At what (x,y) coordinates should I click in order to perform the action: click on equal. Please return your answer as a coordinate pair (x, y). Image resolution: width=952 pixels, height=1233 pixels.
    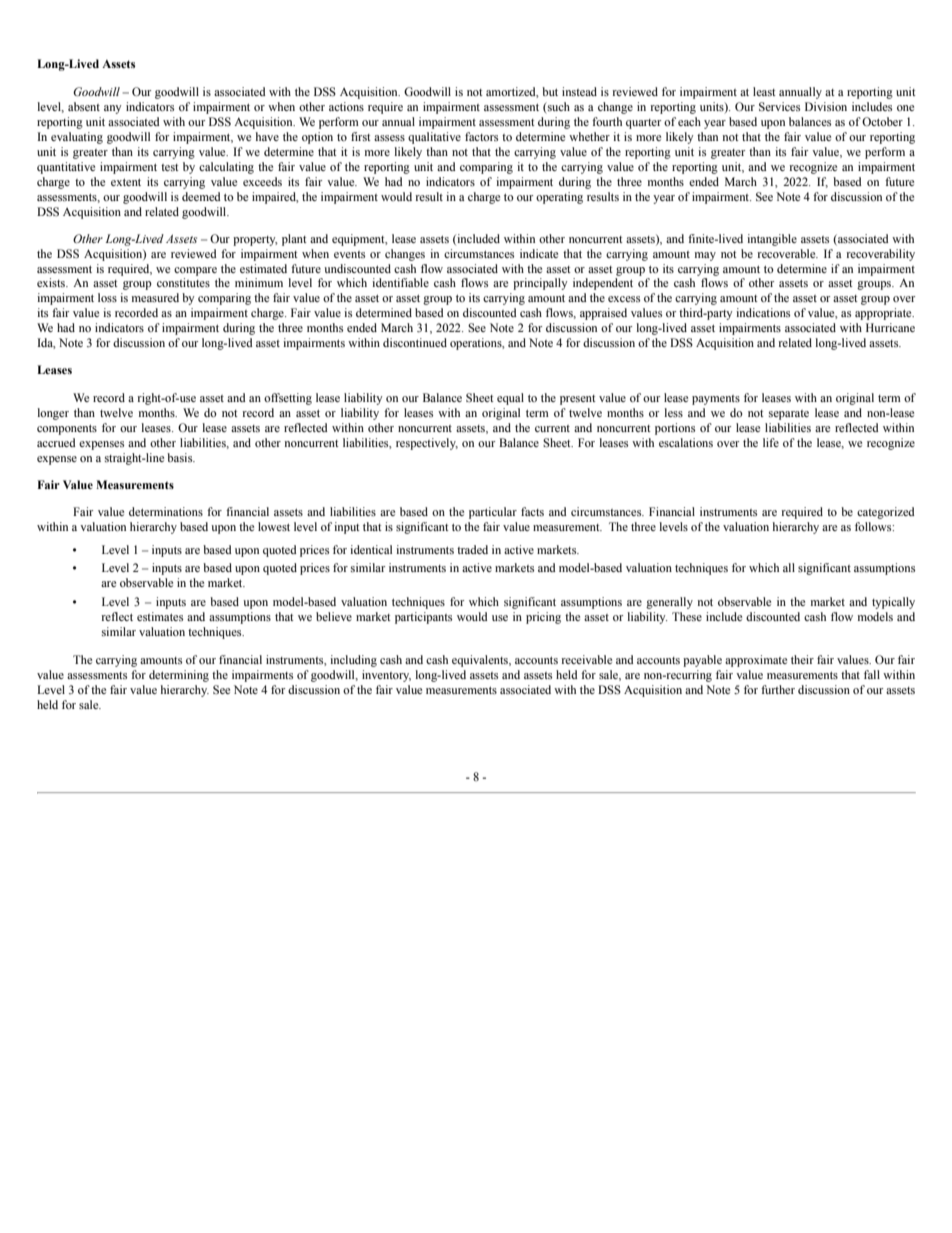
    Looking at the image, I should click on (510, 399).
